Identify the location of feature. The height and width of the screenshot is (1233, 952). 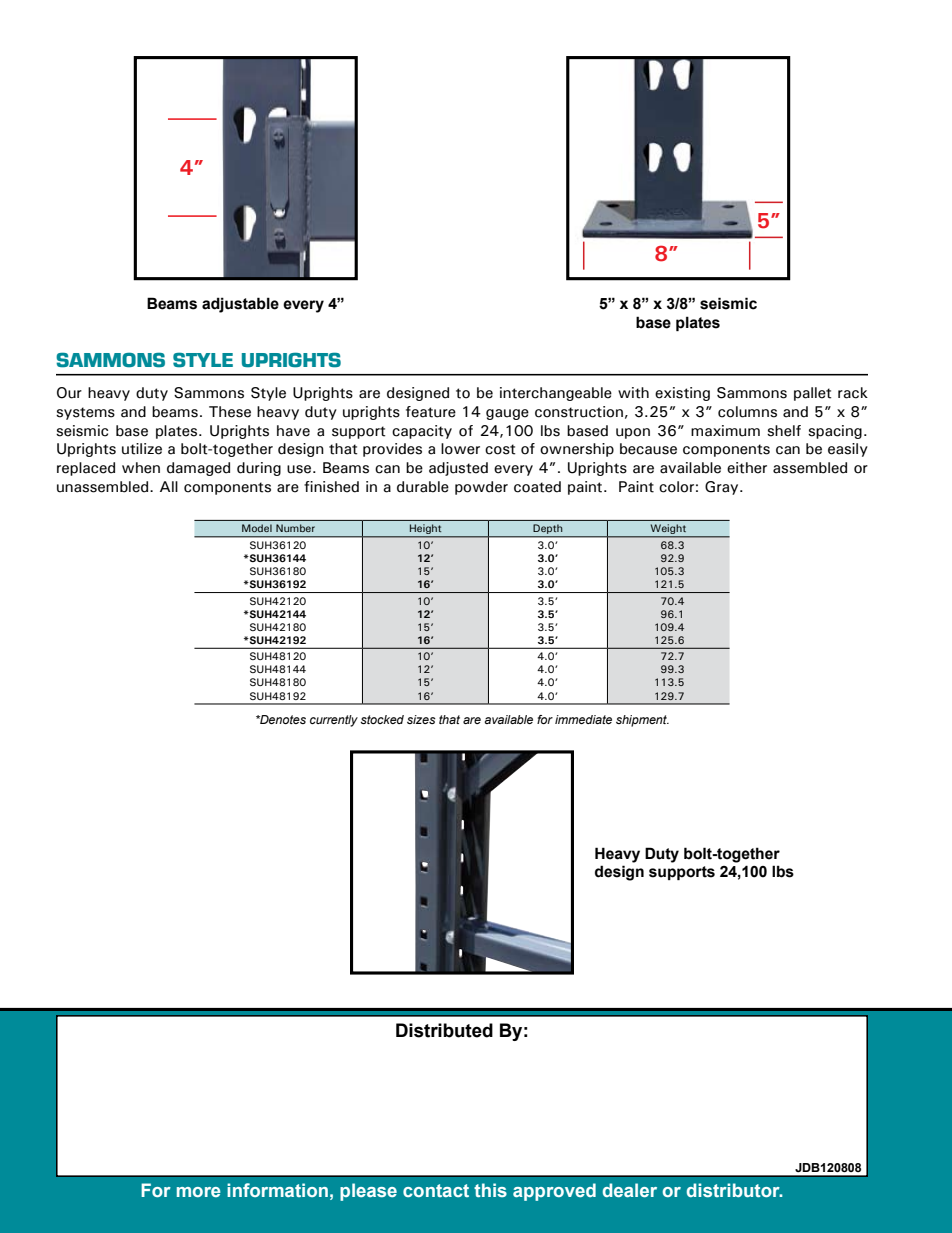
(431, 412).
